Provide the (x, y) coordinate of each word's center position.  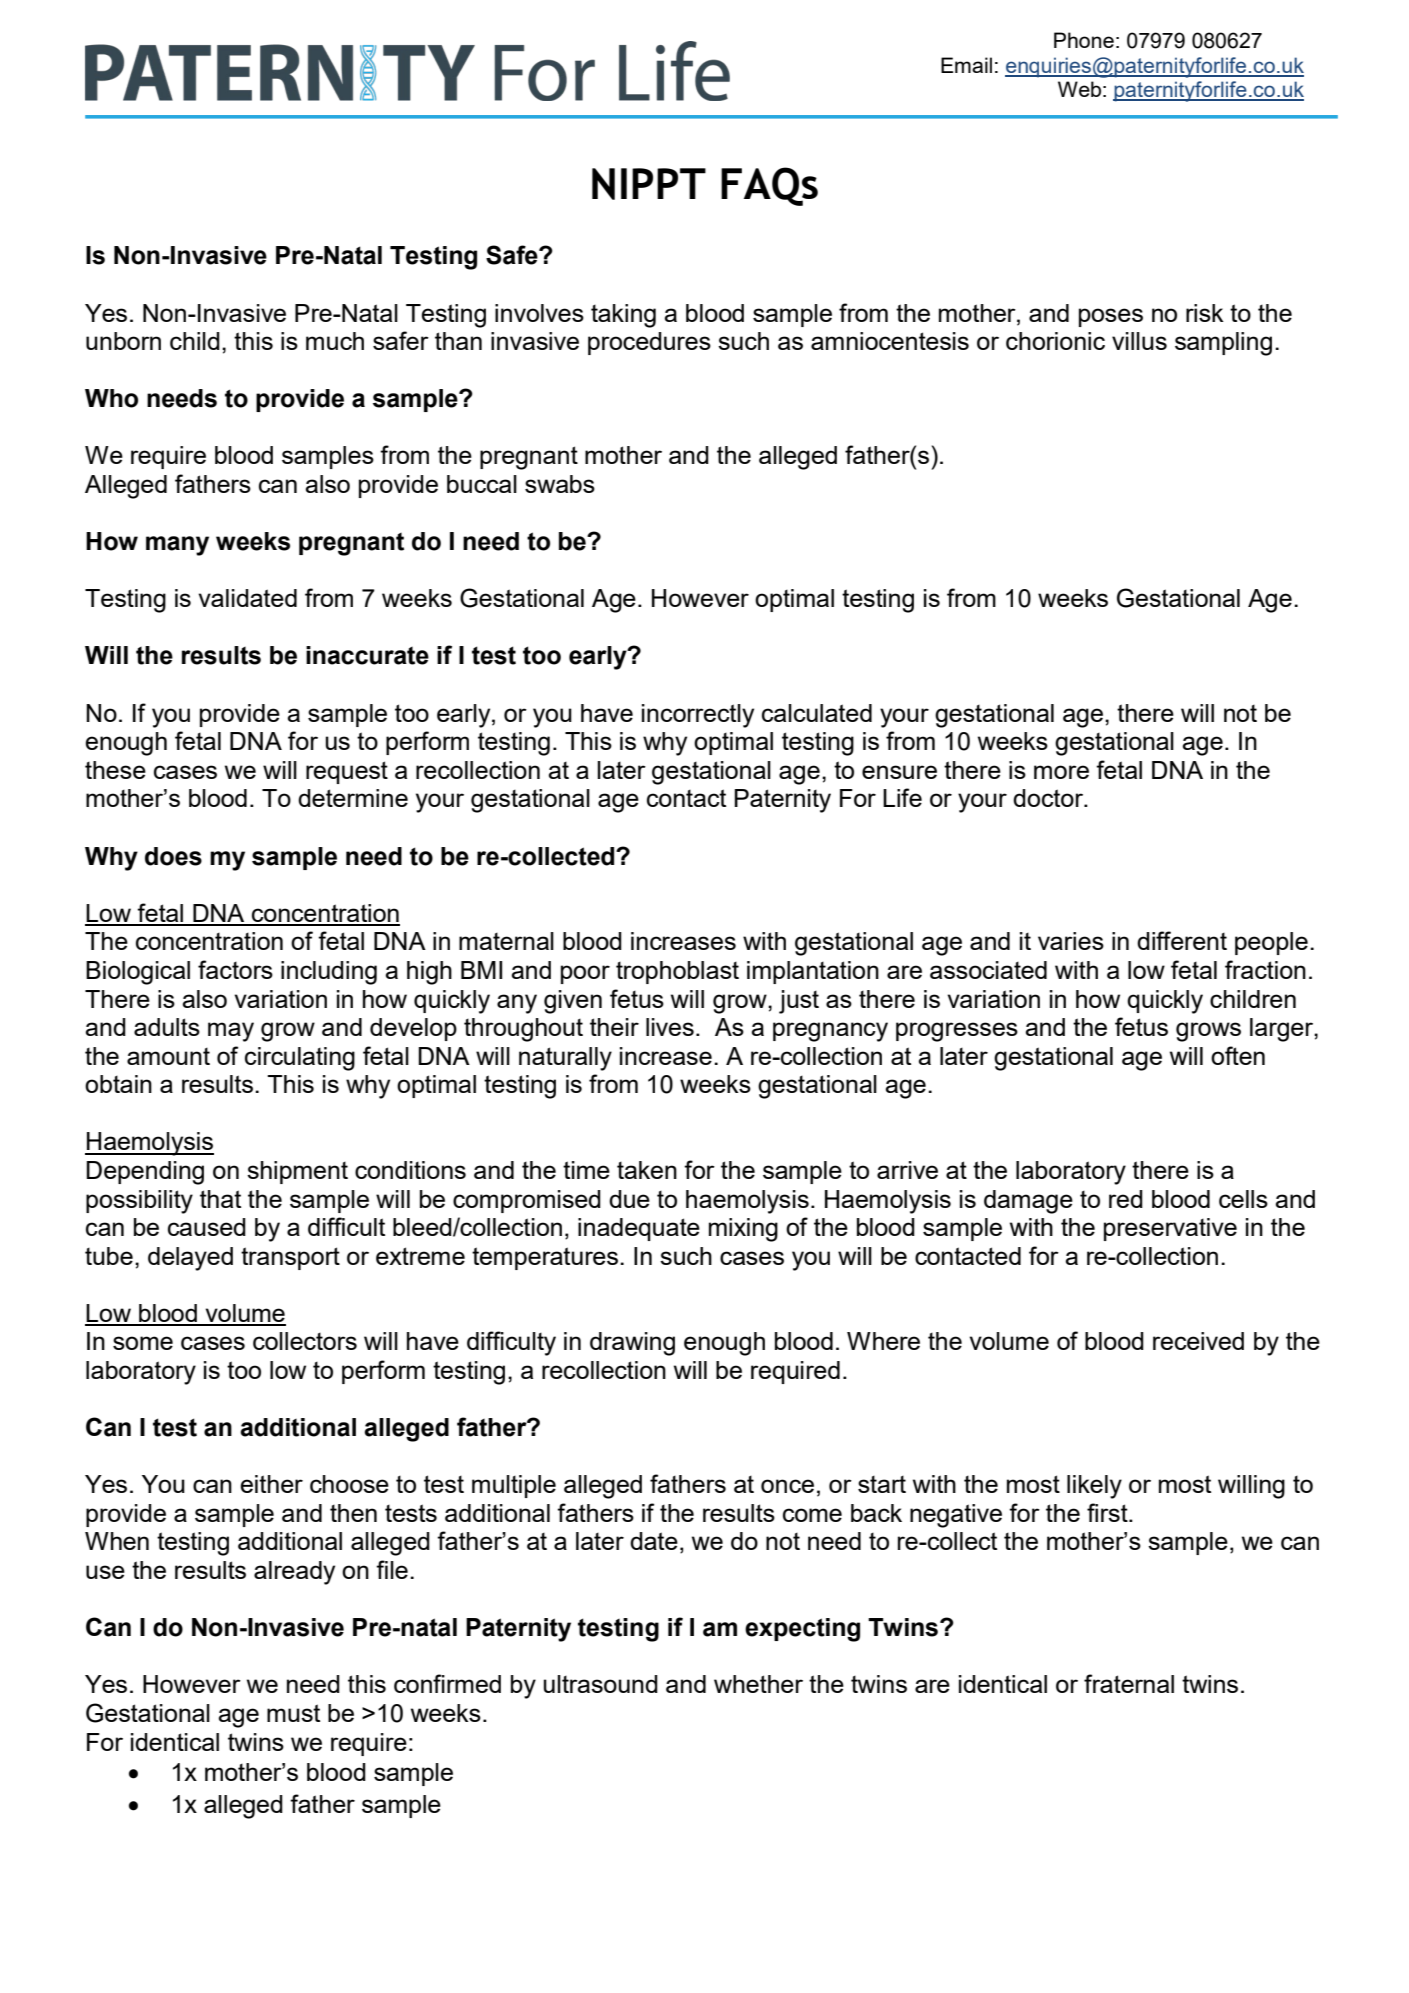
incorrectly (698, 716)
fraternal (1129, 1683)
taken (647, 1170)
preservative (1170, 1229)
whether (758, 1684)
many (177, 546)
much (335, 341)
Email (966, 65)
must (293, 1713)
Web (1079, 89)
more (1061, 772)
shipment (297, 1172)
